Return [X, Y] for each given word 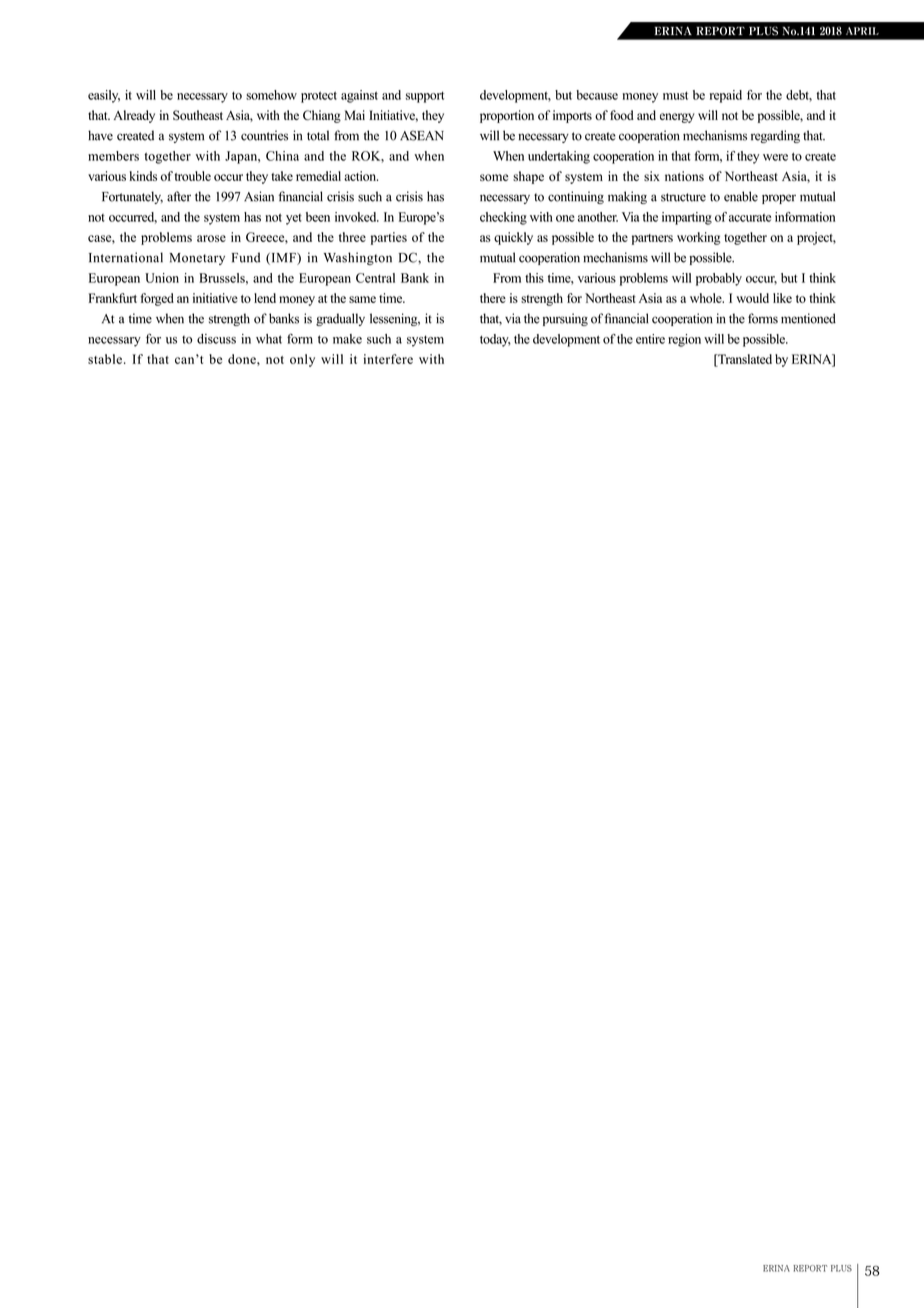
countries [264, 135]
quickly [513, 238]
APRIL [862, 31]
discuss [216, 339]
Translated [744, 359]
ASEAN [422, 135]
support [425, 97]
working [699, 238]
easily [104, 96]
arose [211, 238]
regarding [775, 136]
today [495, 340]
